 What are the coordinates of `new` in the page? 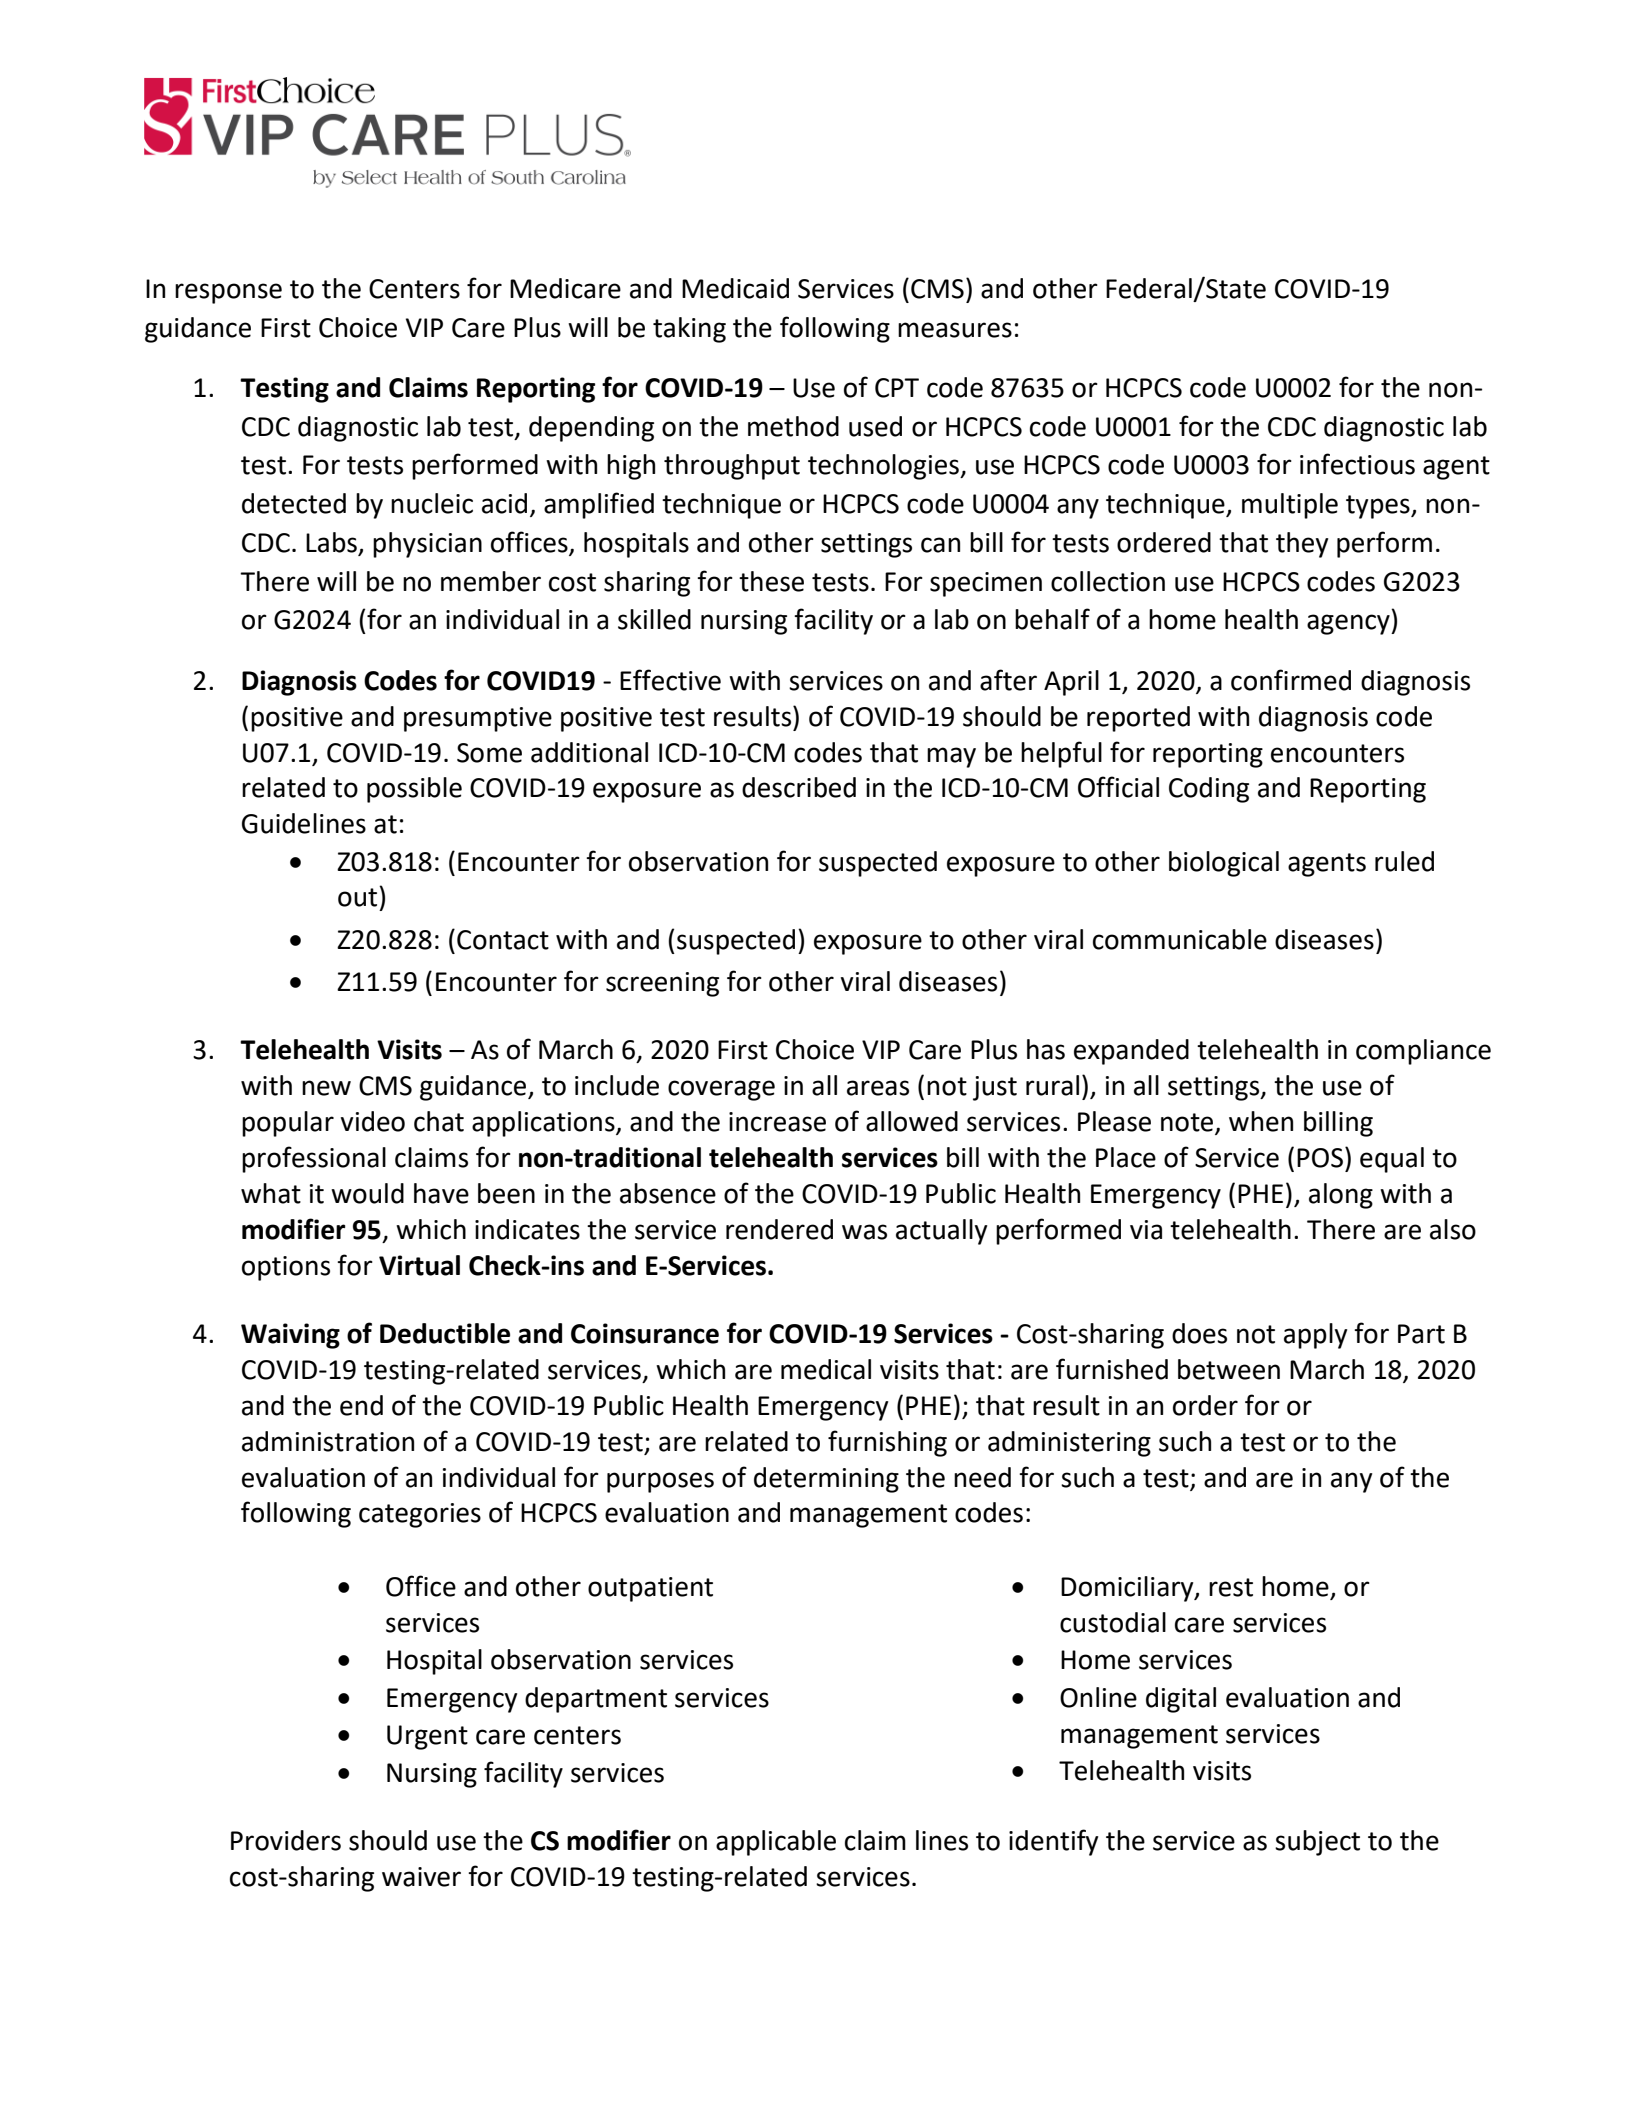 It's located at (326, 1088).
